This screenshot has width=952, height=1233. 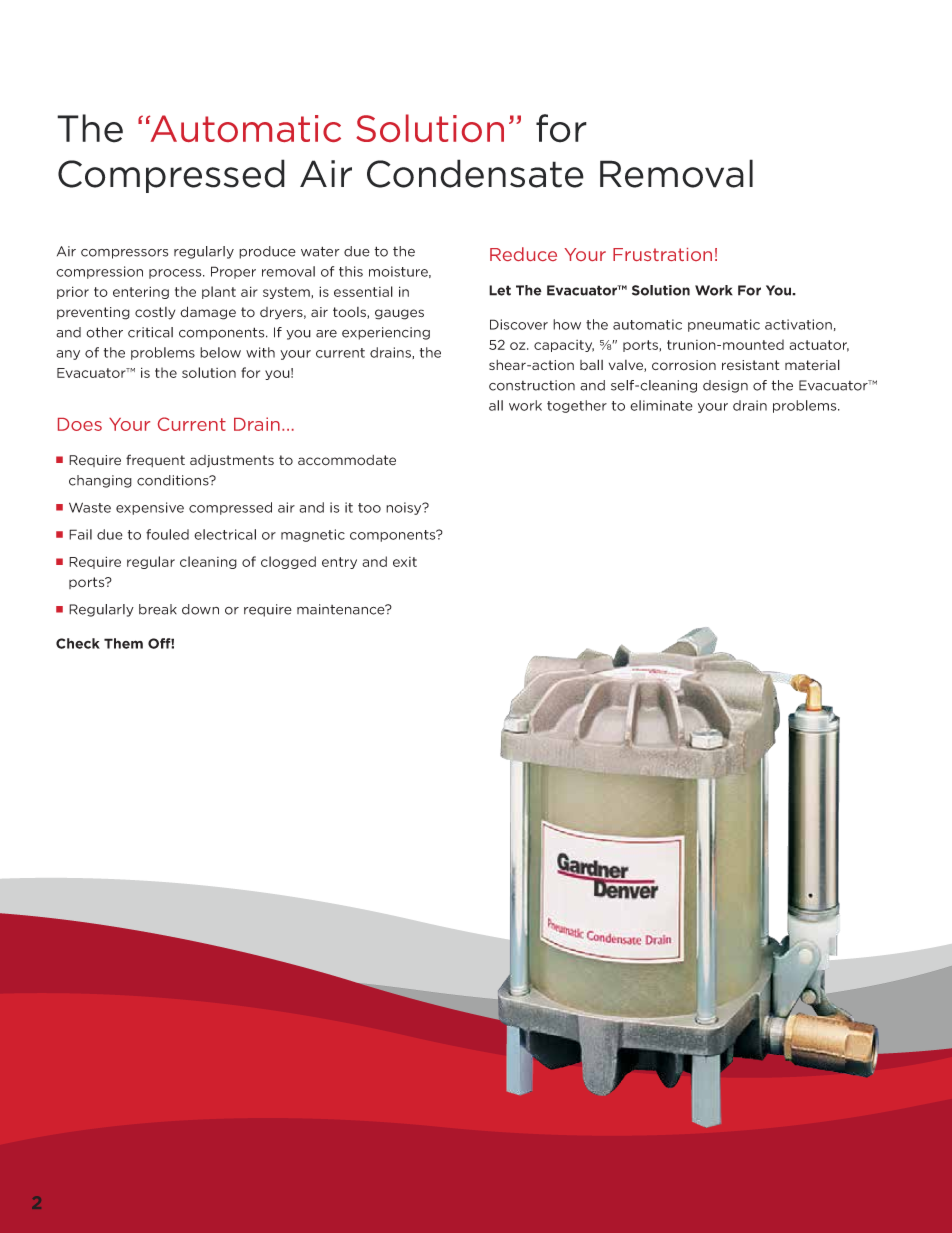 What do you see at coordinates (661, 405) in the screenshot?
I see `eliminate` at bounding box center [661, 405].
